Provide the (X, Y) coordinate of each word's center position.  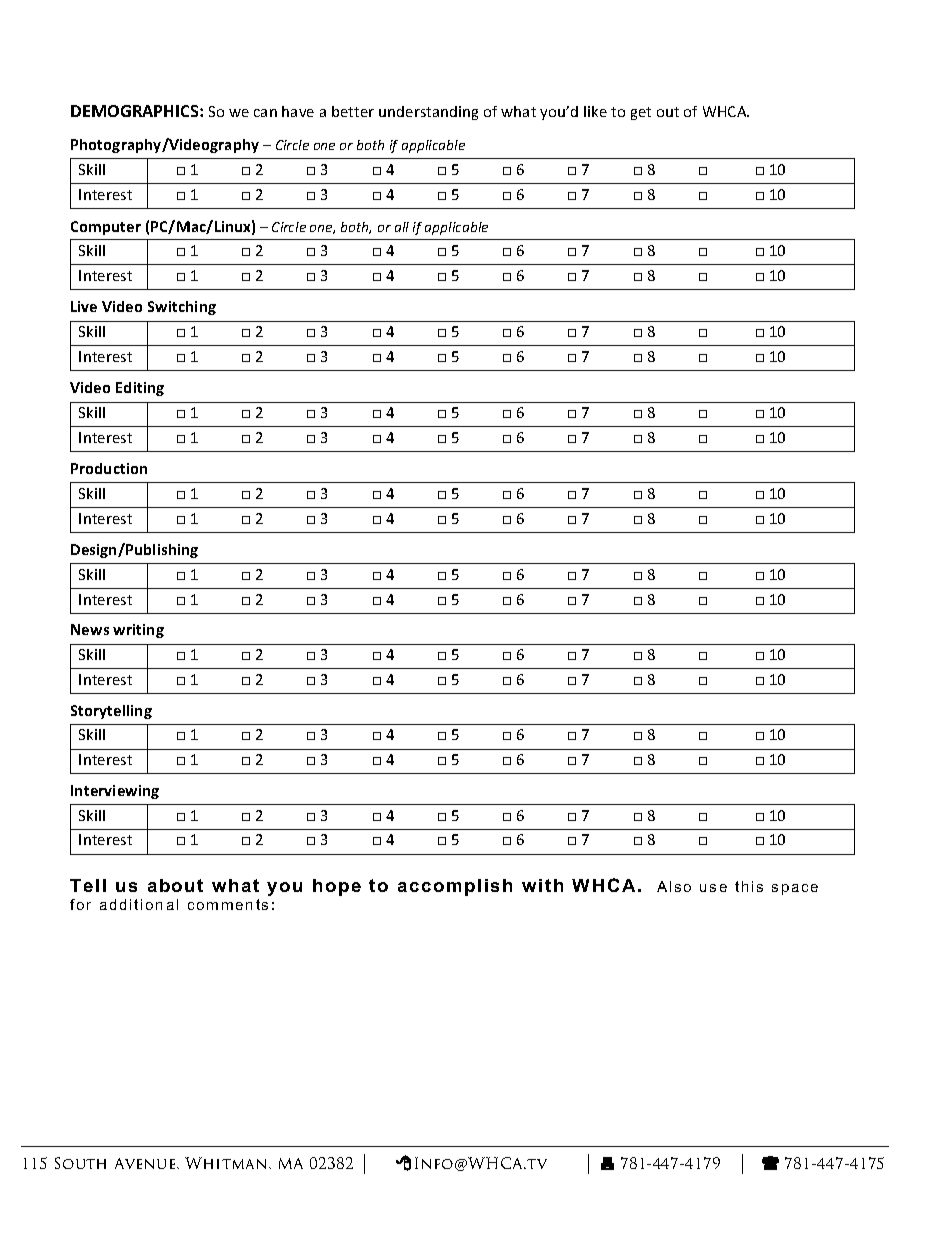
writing (138, 631)
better (353, 111)
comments (228, 904)
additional (139, 904)
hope (337, 887)
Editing (140, 389)
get (641, 113)
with (542, 885)
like (595, 111)
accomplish (455, 887)
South (80, 1163)
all (402, 227)
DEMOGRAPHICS (136, 111)
